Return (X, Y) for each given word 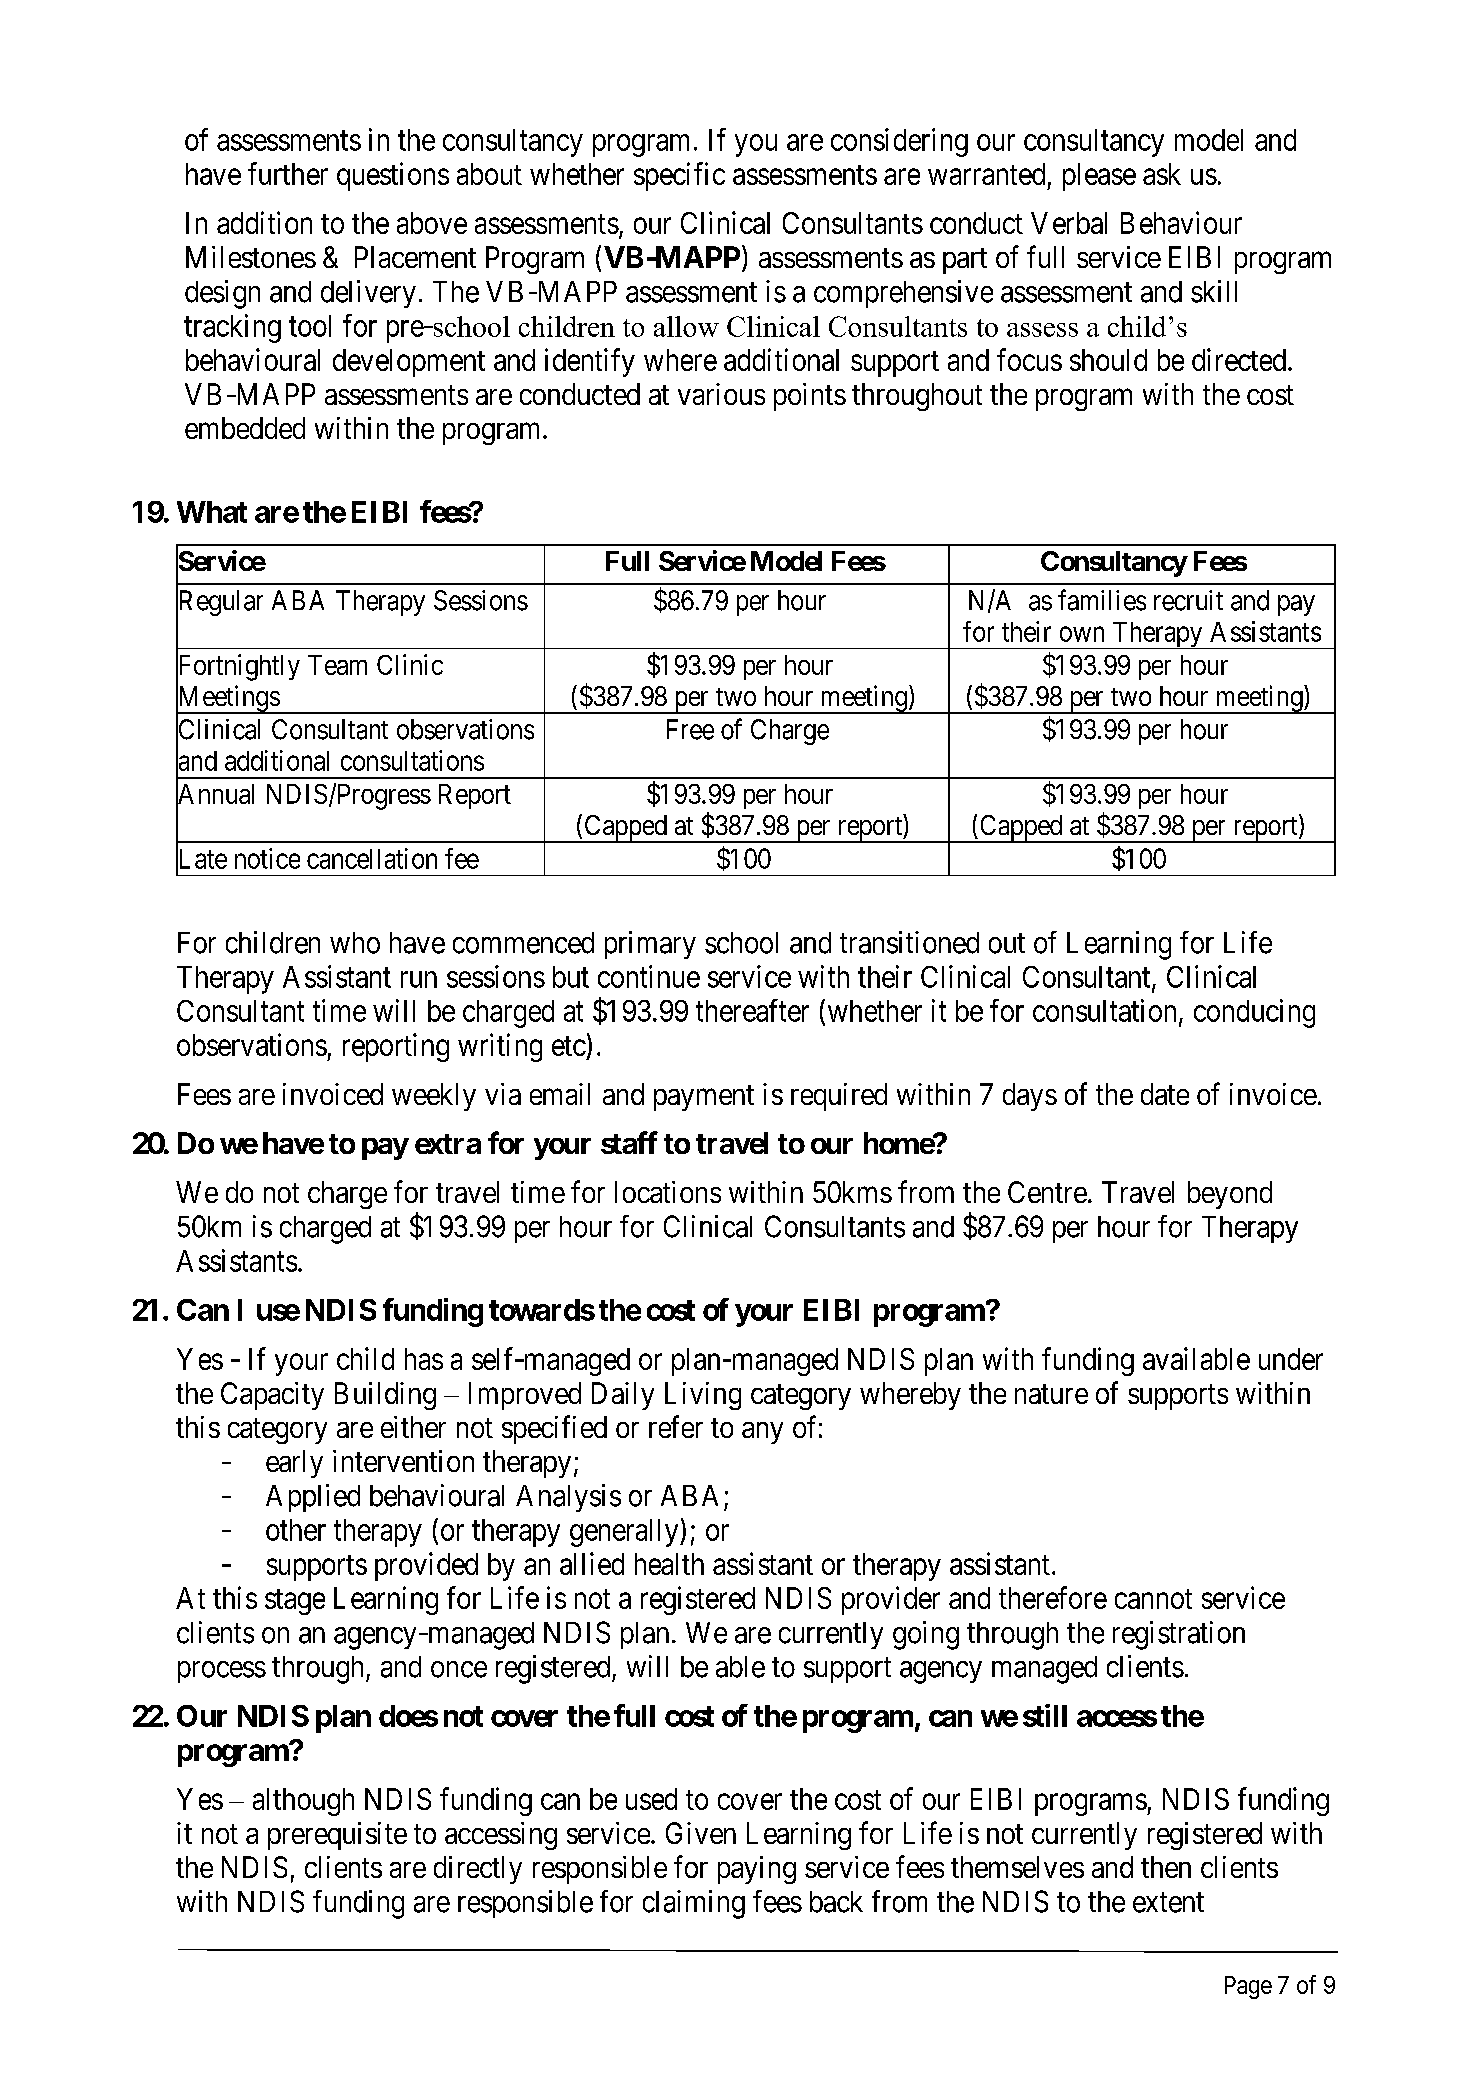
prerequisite (337, 1836)
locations (668, 1192)
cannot (1153, 1599)
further (288, 173)
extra (448, 1144)
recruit (1188, 600)
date (1165, 1094)
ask (1162, 174)
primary (650, 945)
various (721, 394)
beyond (1230, 1195)
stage (295, 1602)
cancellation (372, 858)
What (212, 512)
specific (679, 176)
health (669, 1564)
